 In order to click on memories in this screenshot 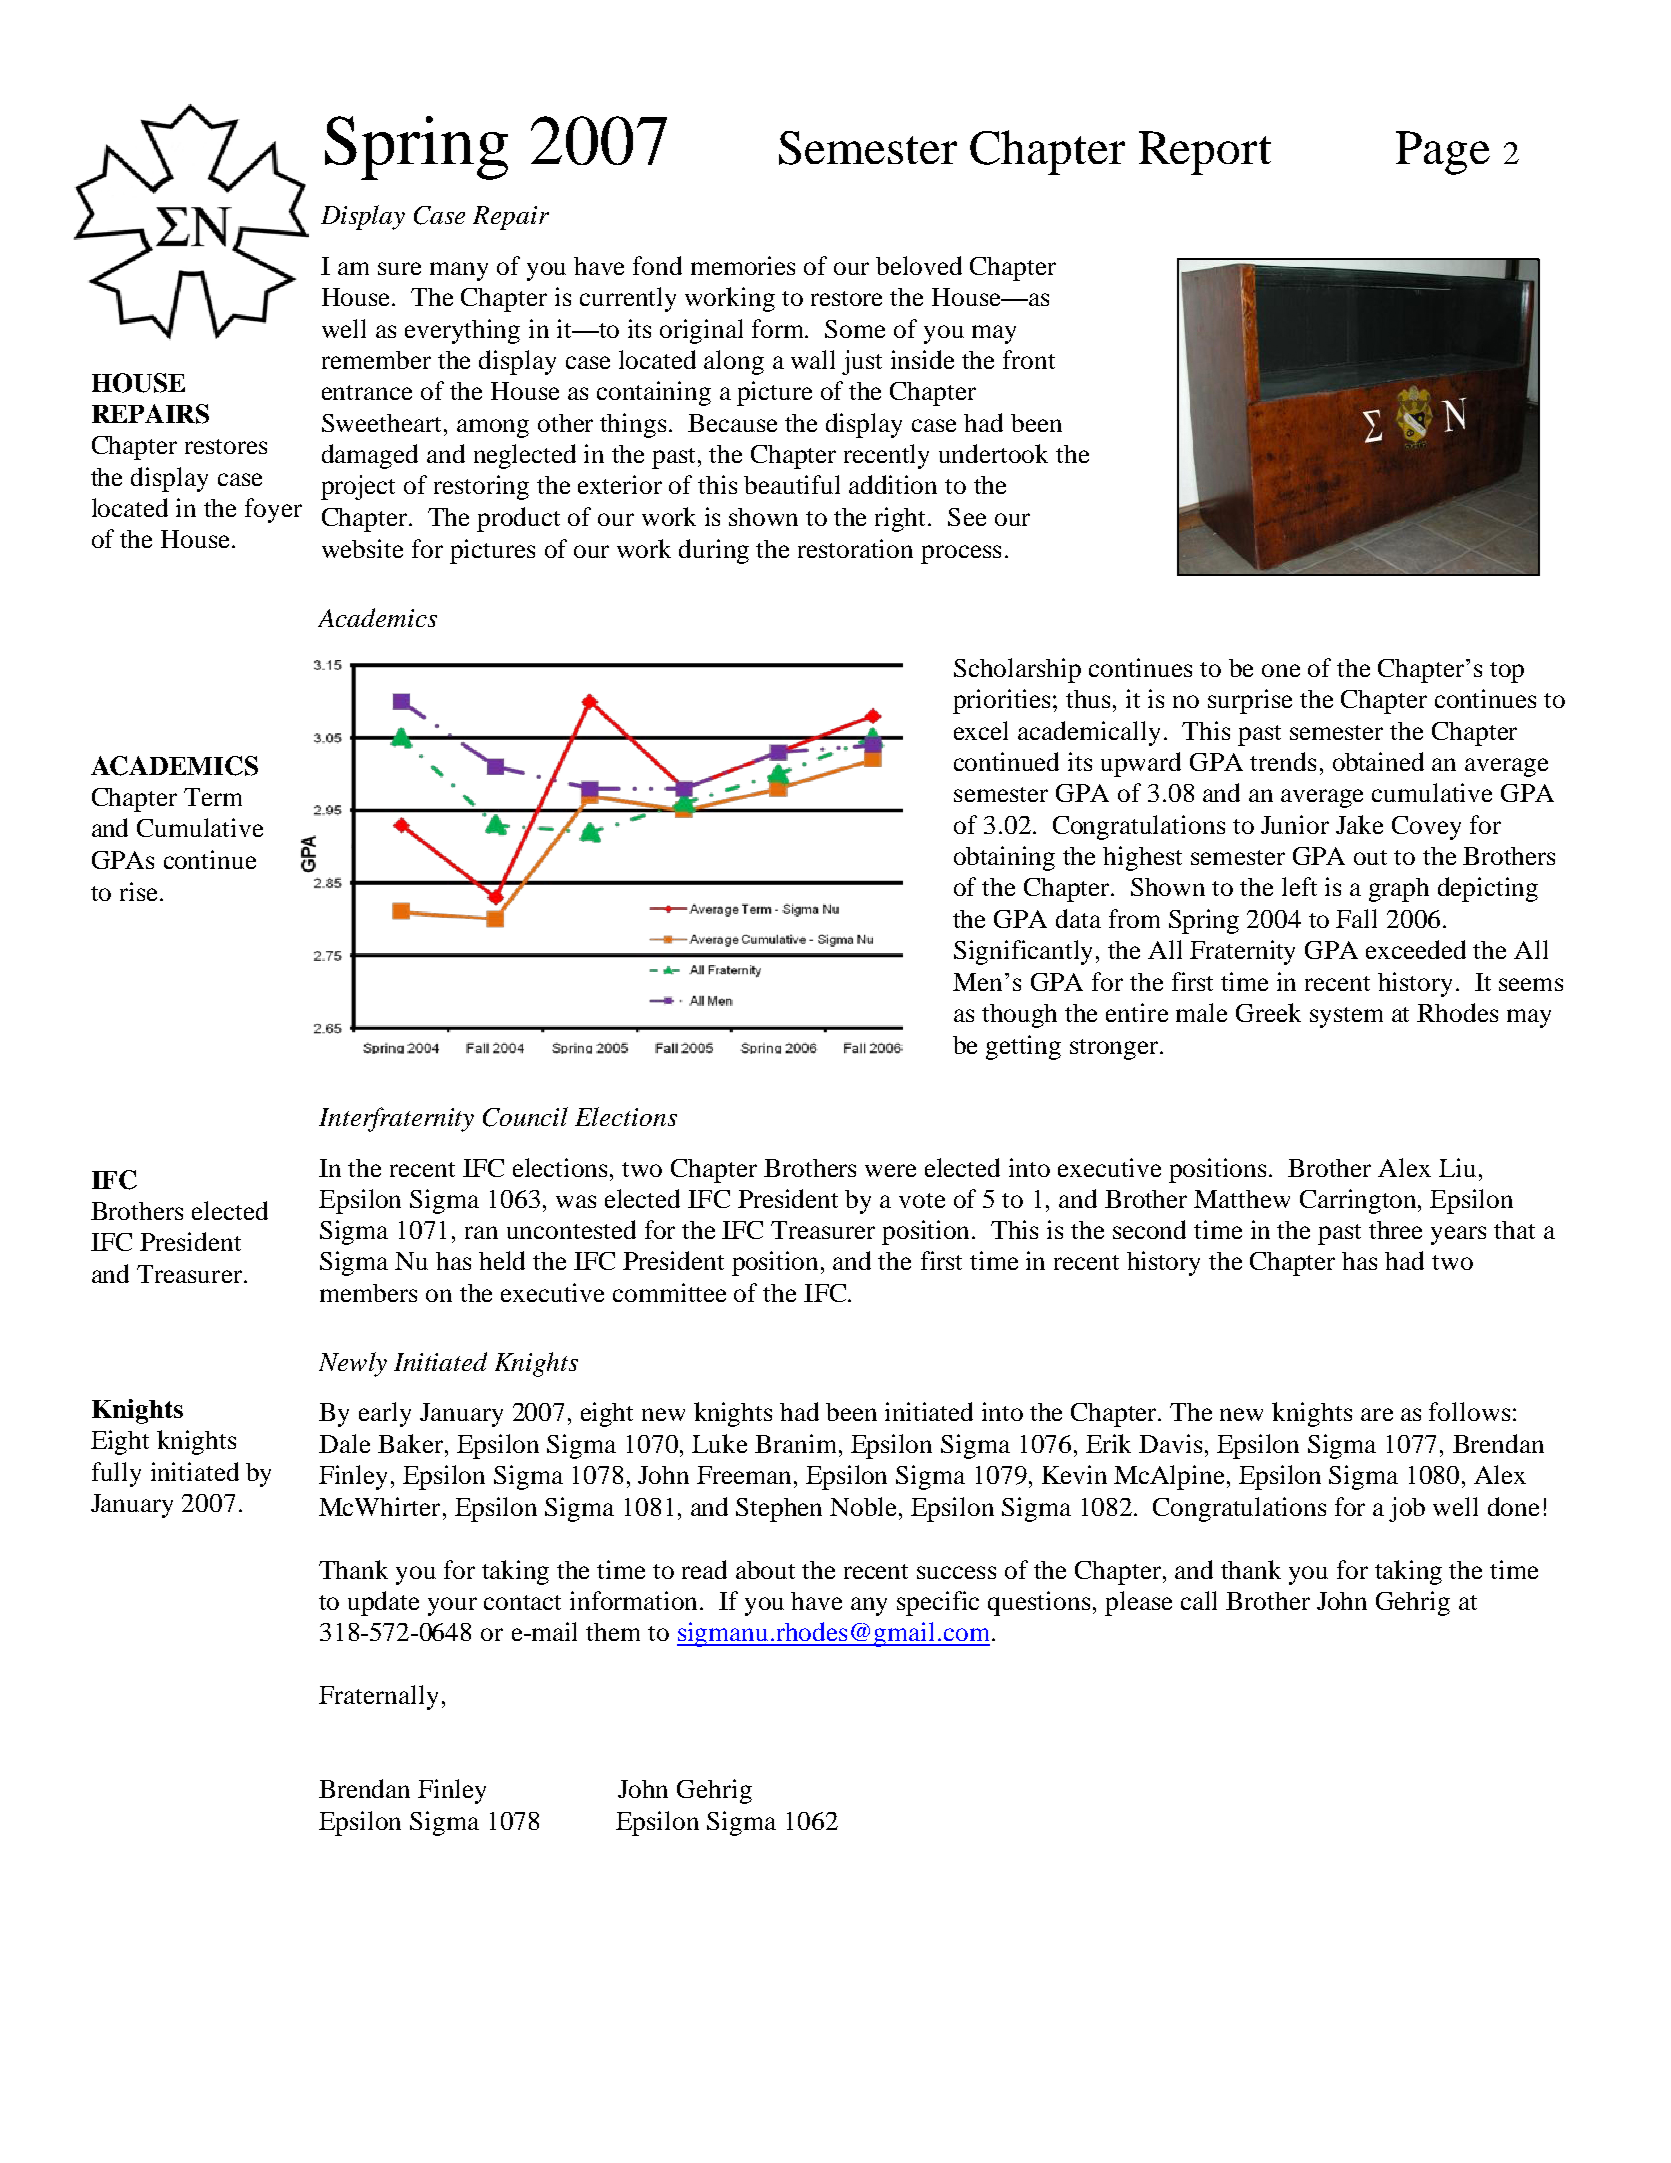, I will do `click(743, 265)`.
